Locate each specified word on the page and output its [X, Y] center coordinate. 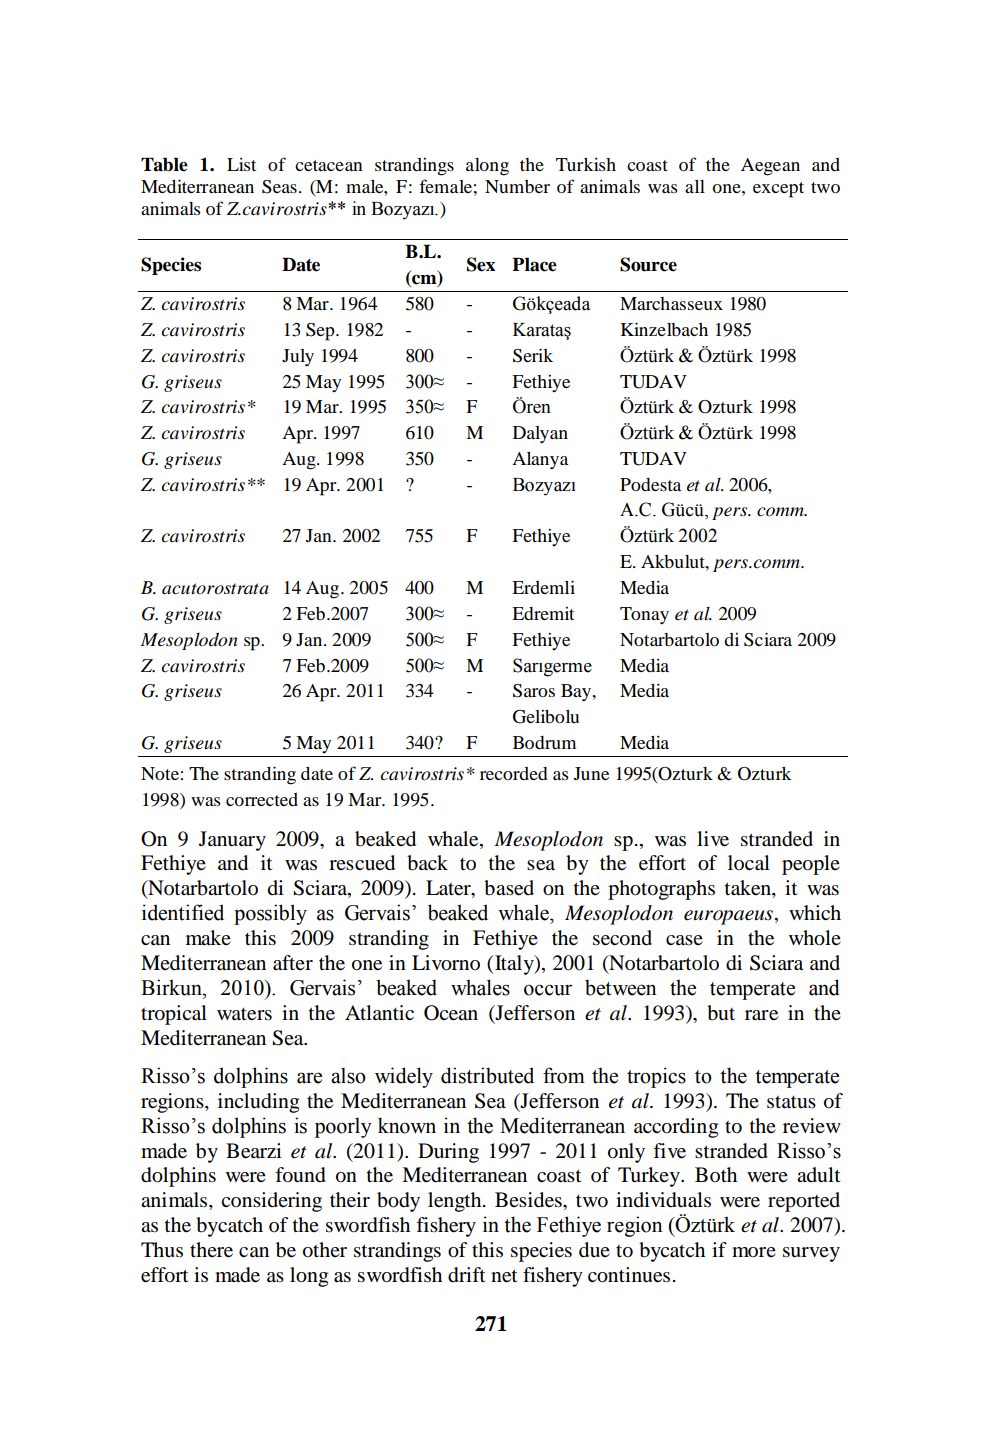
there [211, 1250]
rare [761, 1015]
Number [517, 186]
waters [244, 1014]
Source [648, 264]
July [298, 358]
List [241, 164]
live [713, 839]
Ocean [451, 1013]
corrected [262, 799]
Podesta [650, 484]
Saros [534, 691]
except [778, 190]
